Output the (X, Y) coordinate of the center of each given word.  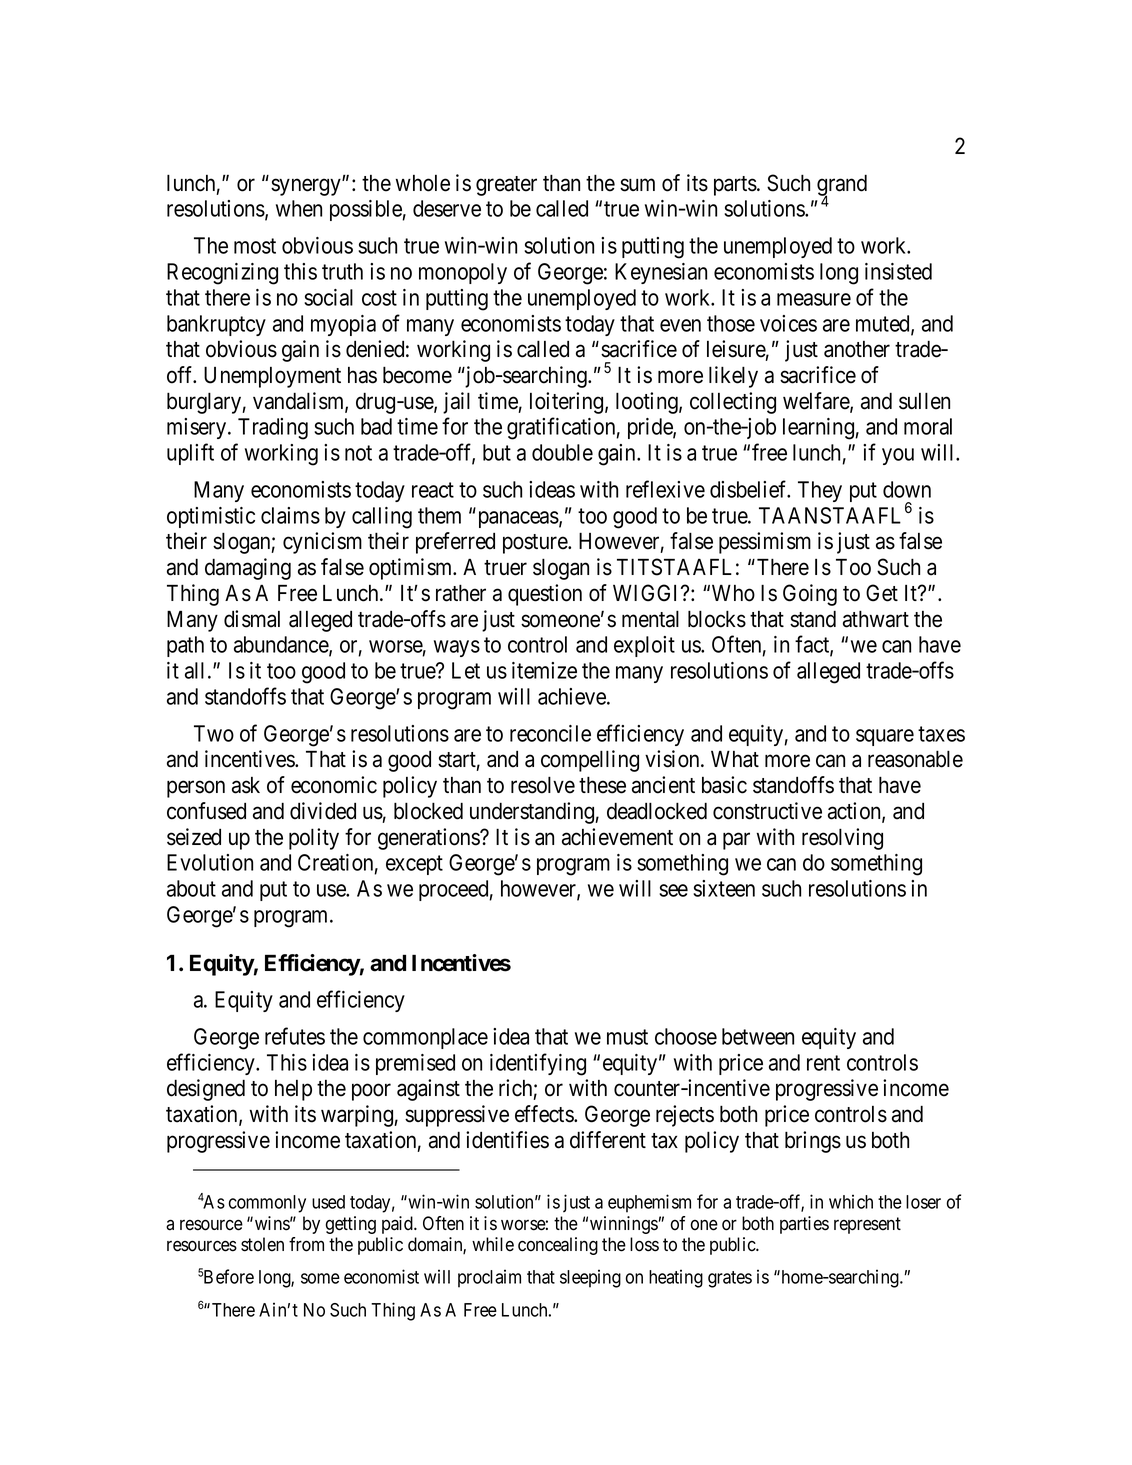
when (299, 208)
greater (506, 186)
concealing (558, 1246)
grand (842, 186)
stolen (262, 1244)
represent (867, 1225)
